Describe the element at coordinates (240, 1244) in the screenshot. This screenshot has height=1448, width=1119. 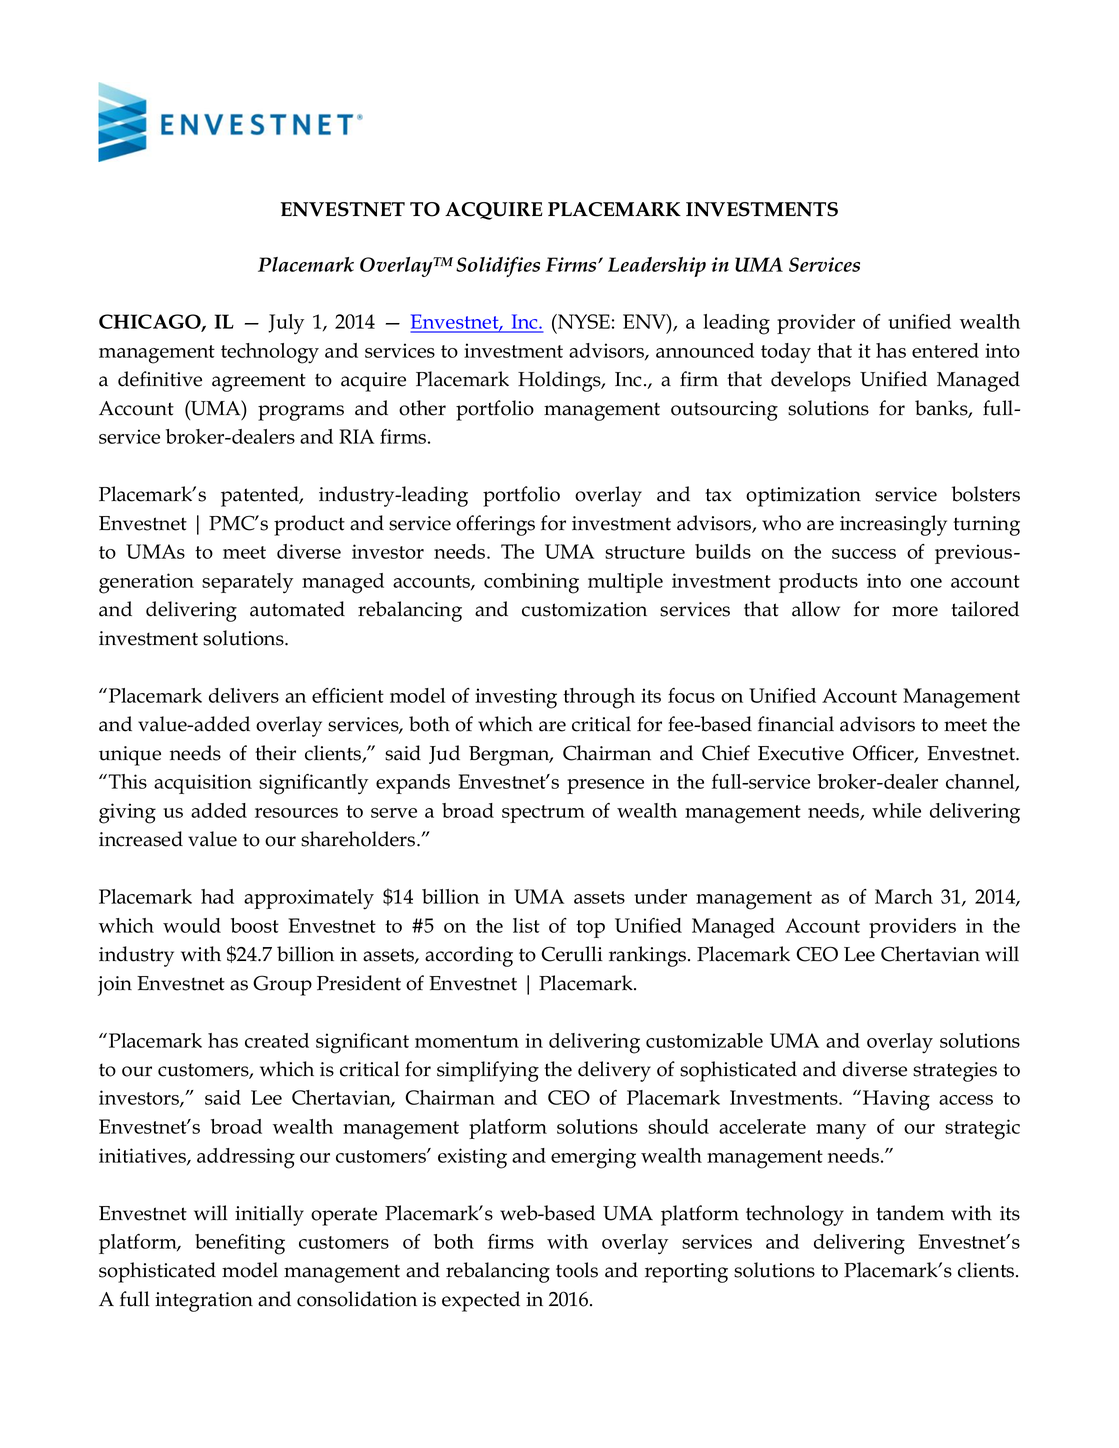
I see `benefiting` at that location.
